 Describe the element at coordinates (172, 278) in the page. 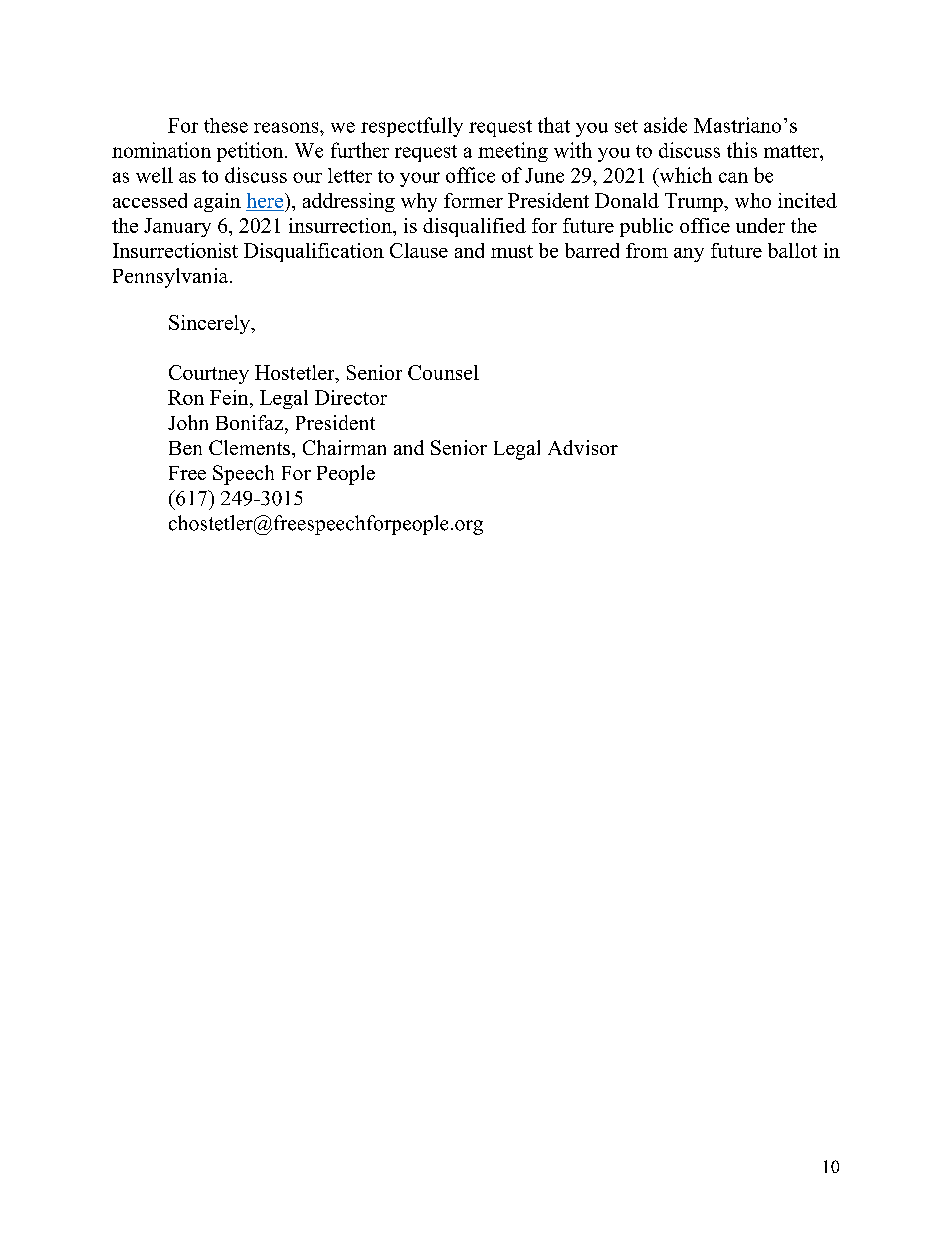

I see `Pennsylvania` at that location.
